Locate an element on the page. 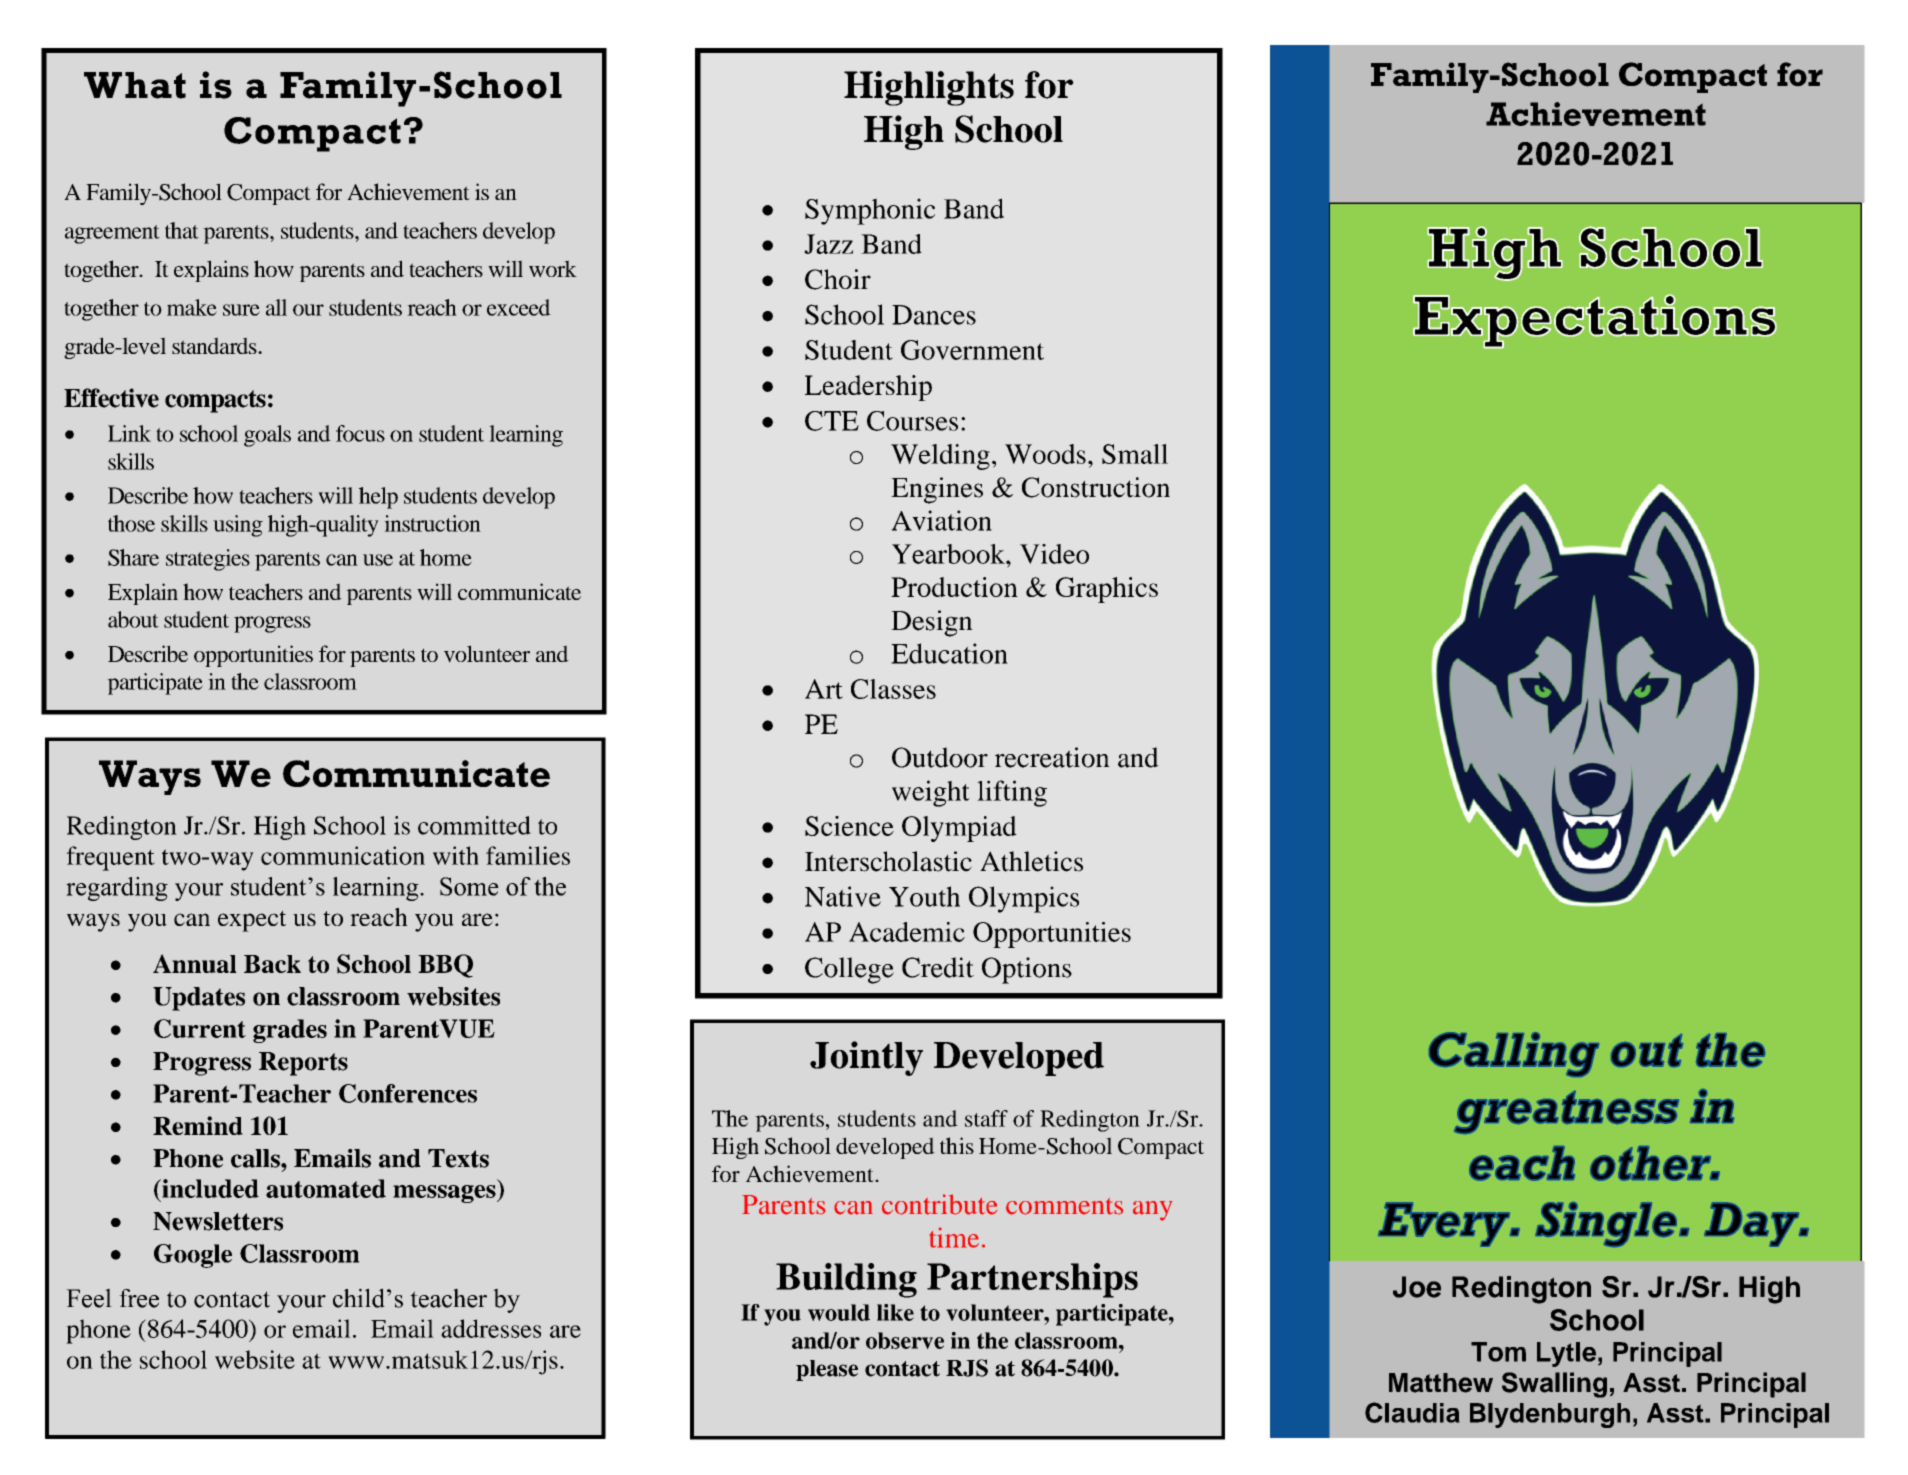 This page has height=1475, width=1908. Leadership is located at coordinates (868, 388).
